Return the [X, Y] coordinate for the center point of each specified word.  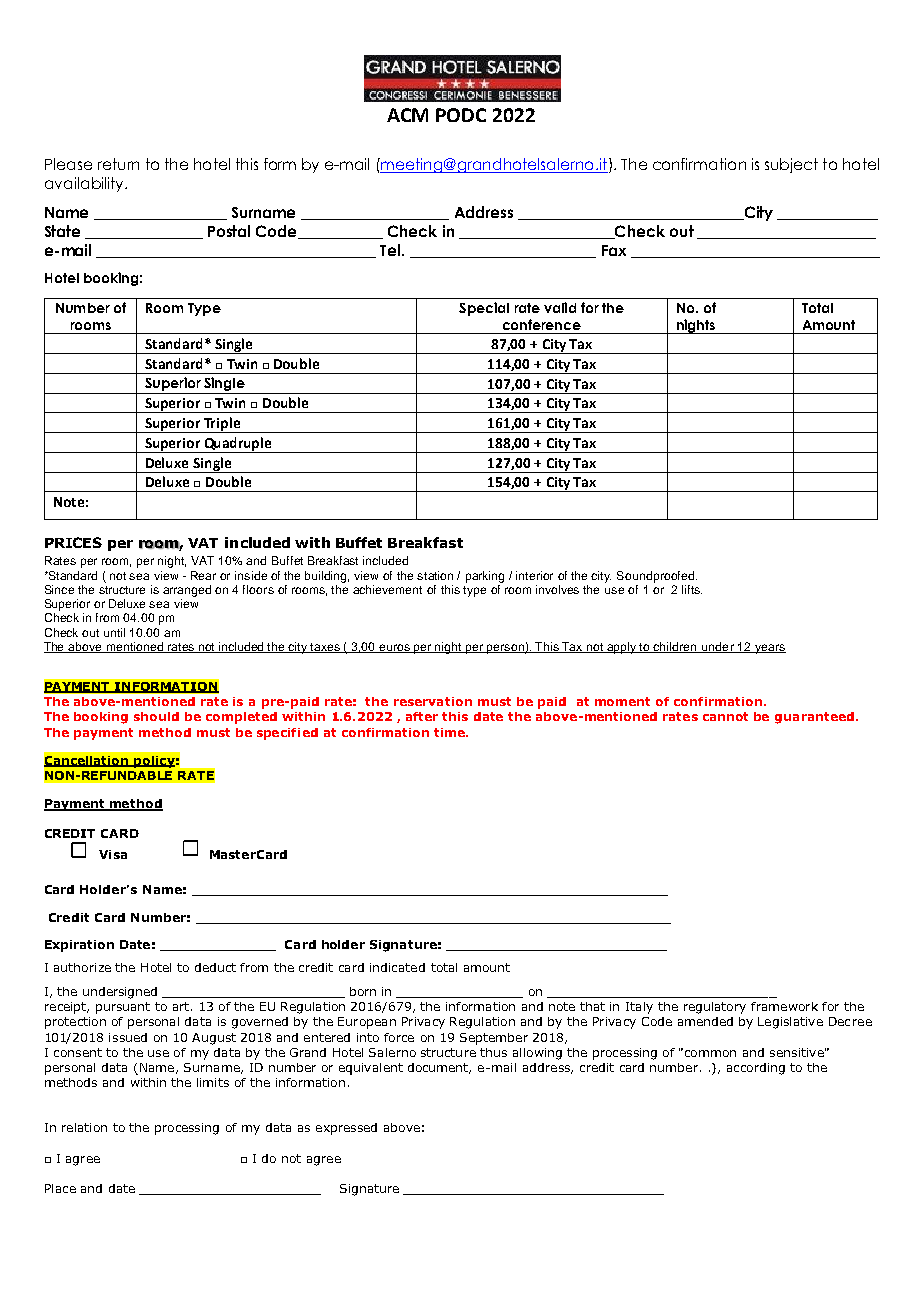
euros [395, 648]
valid [560, 307]
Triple [222, 425]
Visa [113, 854]
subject [791, 165]
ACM [407, 115]
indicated [397, 967]
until [114, 632]
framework [784, 1006]
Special [484, 309]
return [118, 164]
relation [84, 1127]
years [769, 649]
